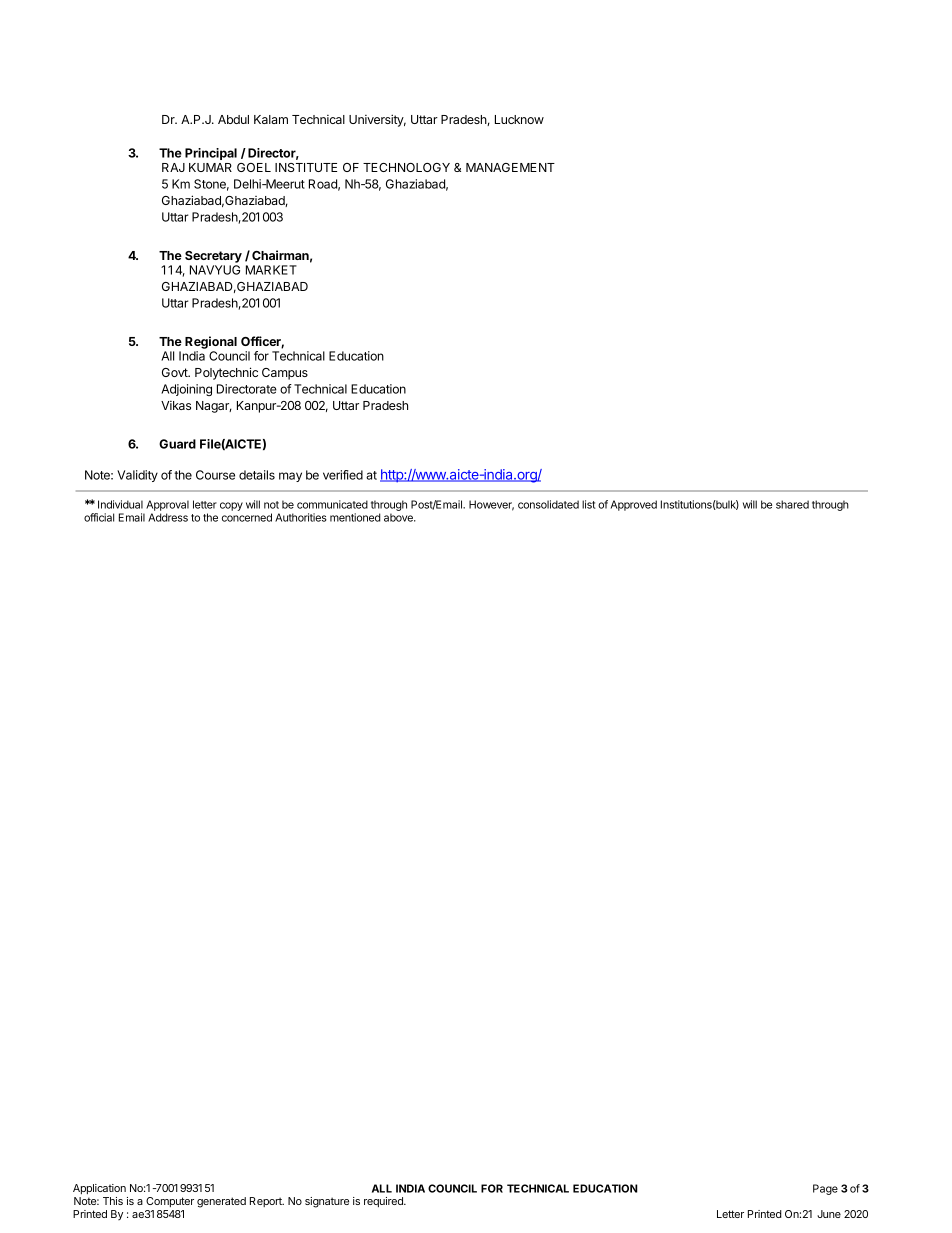 The width and height of the document is (952, 1233). What do you see at coordinates (519, 119) in the document?
I see `Lucknow` at bounding box center [519, 119].
